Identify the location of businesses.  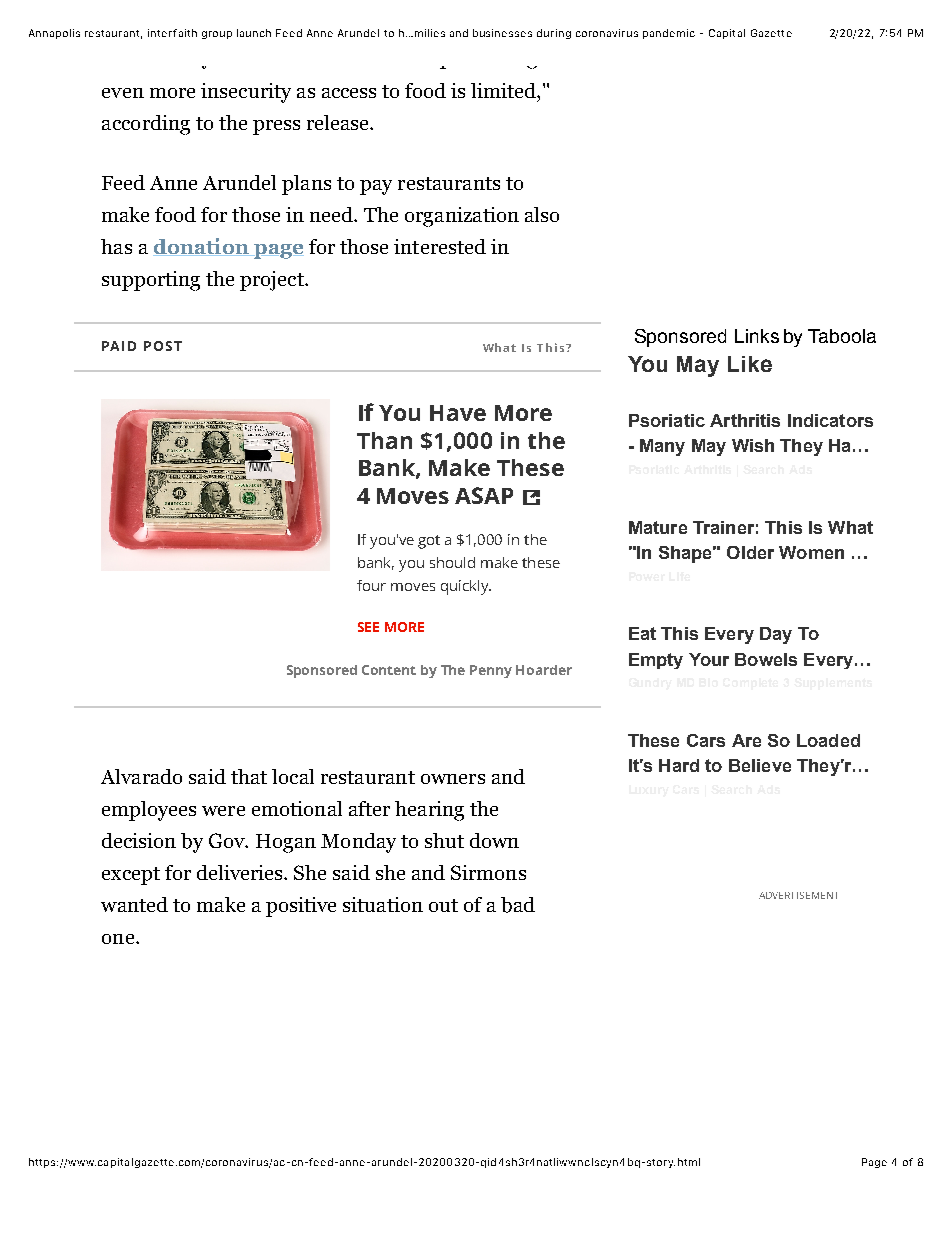
(502, 33).
